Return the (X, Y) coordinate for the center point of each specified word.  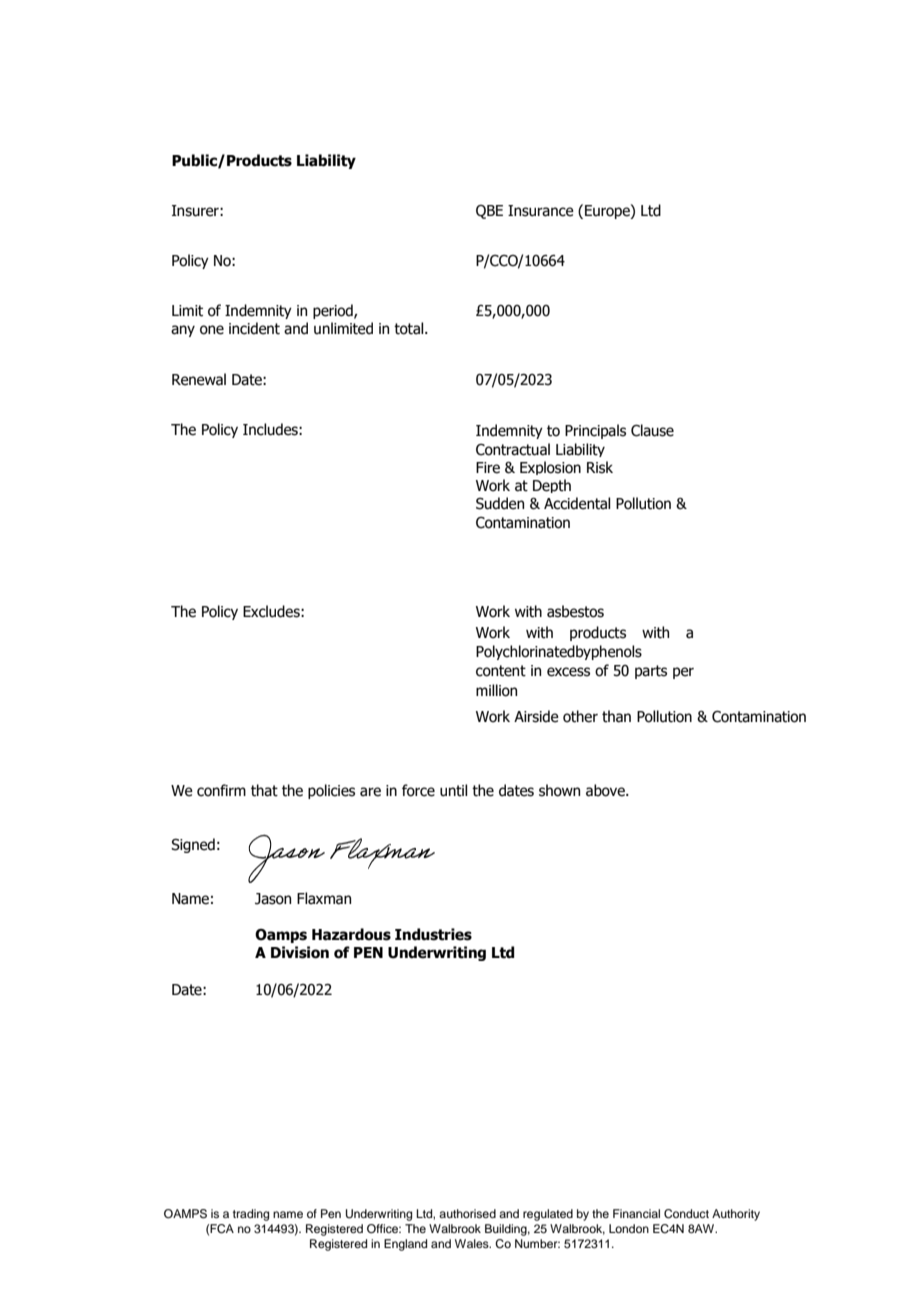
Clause (652, 430)
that (264, 790)
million (496, 690)
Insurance (541, 211)
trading (251, 1215)
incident (254, 328)
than (616, 716)
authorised (467, 1213)
